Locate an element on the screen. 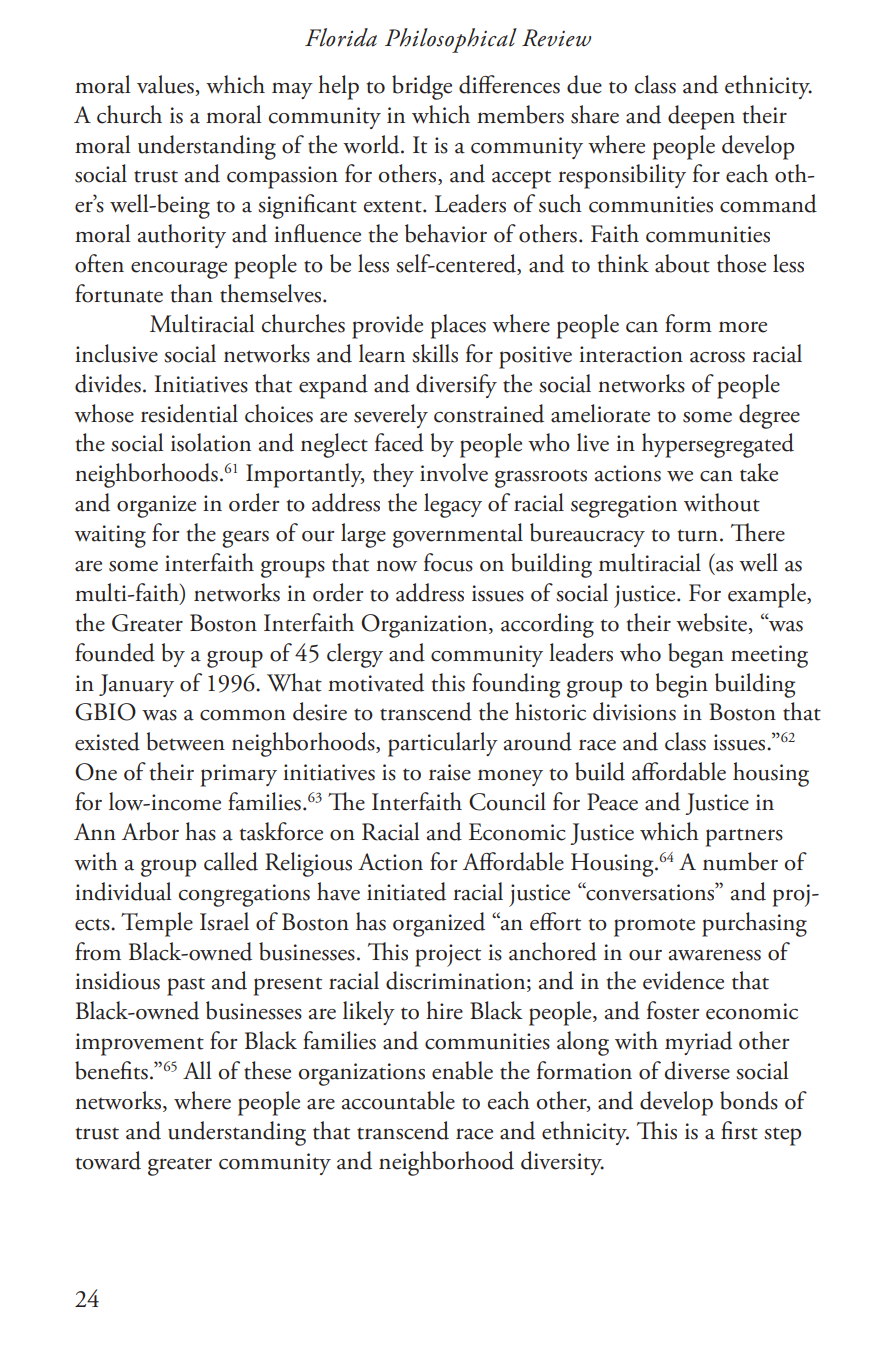  number is located at coordinates (740, 861).
